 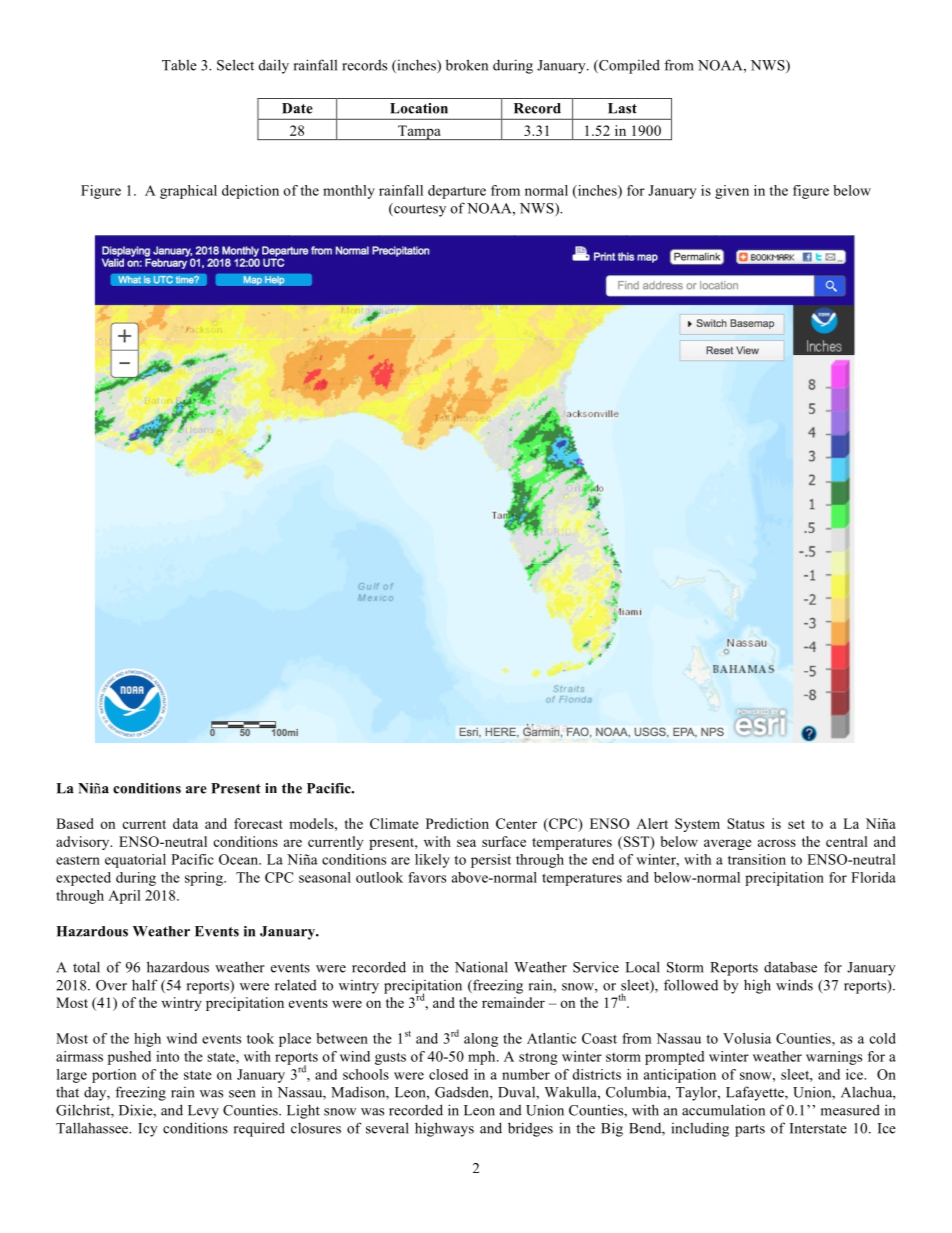 I want to click on Table, so click(x=179, y=65).
